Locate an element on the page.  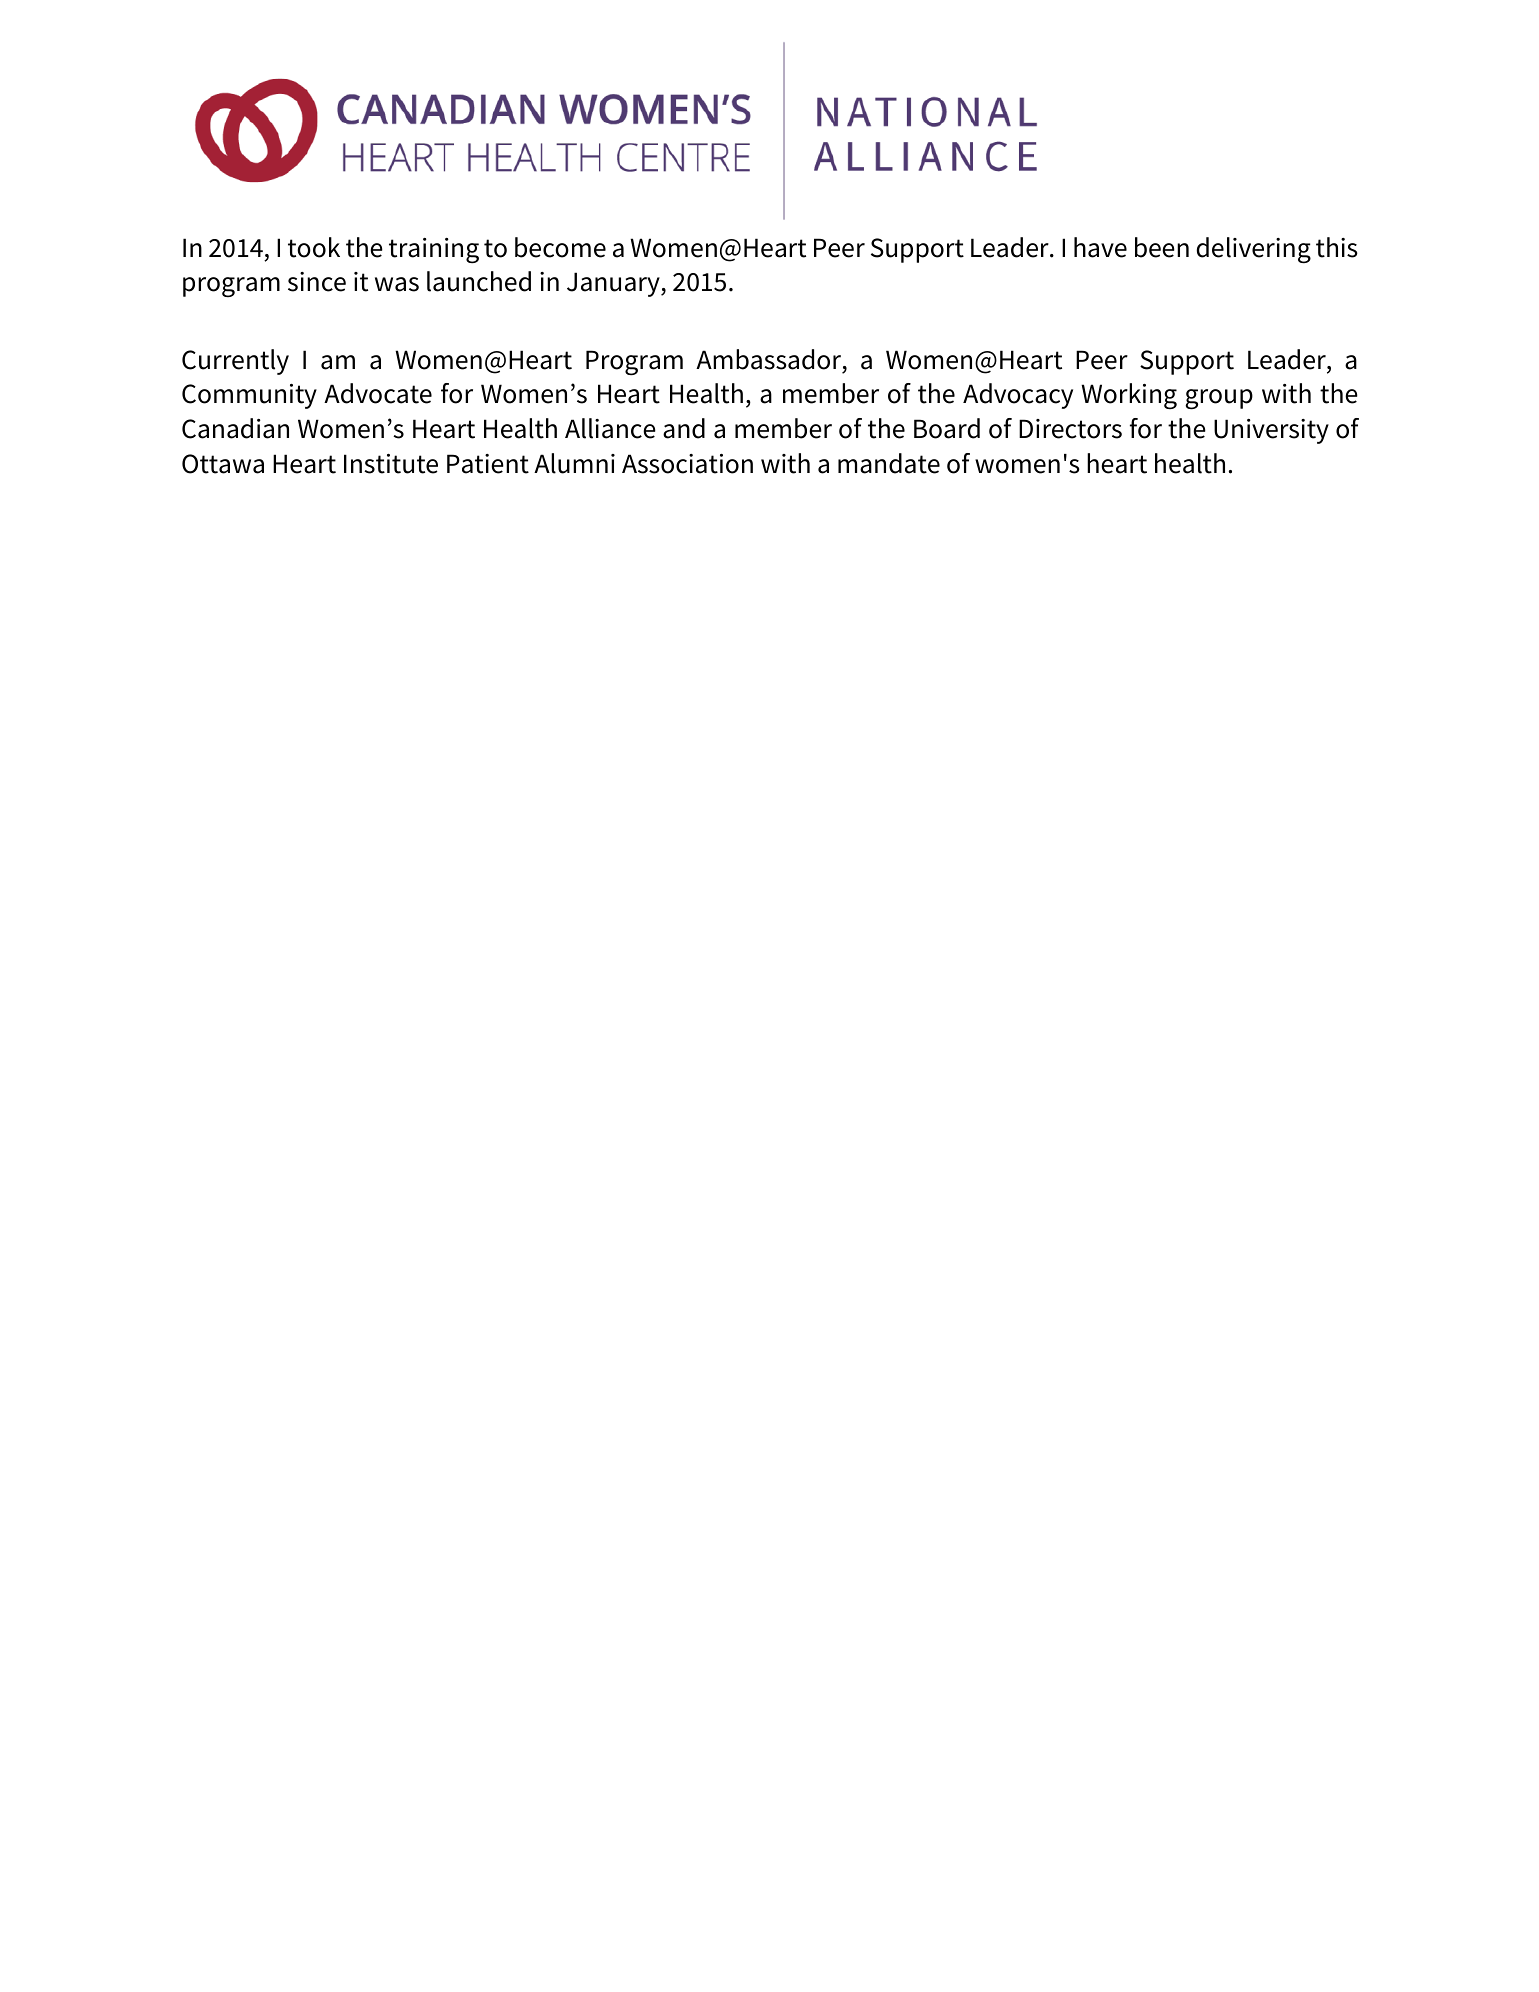
Advocate is located at coordinates (378, 393).
